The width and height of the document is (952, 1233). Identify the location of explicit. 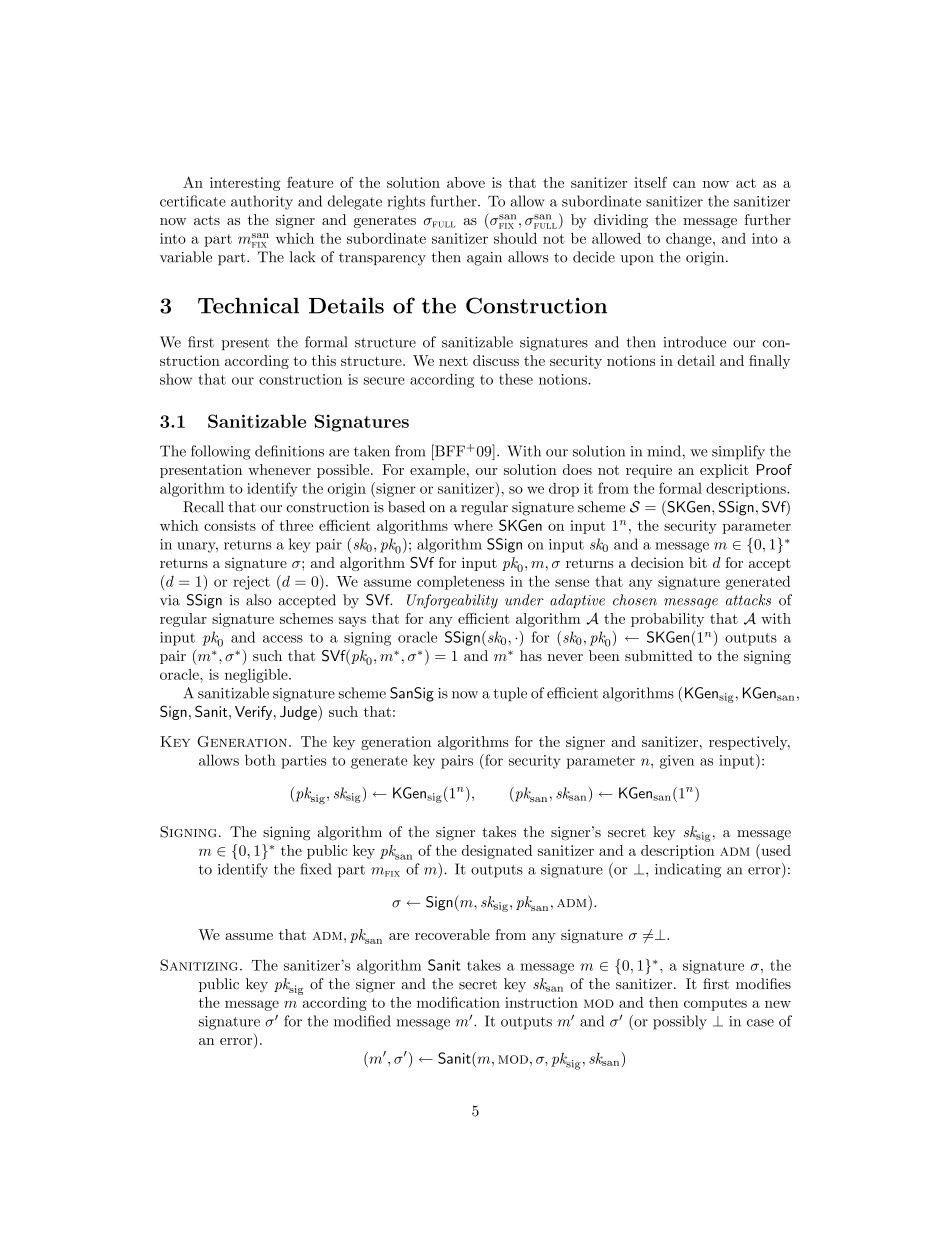
(724, 471).
